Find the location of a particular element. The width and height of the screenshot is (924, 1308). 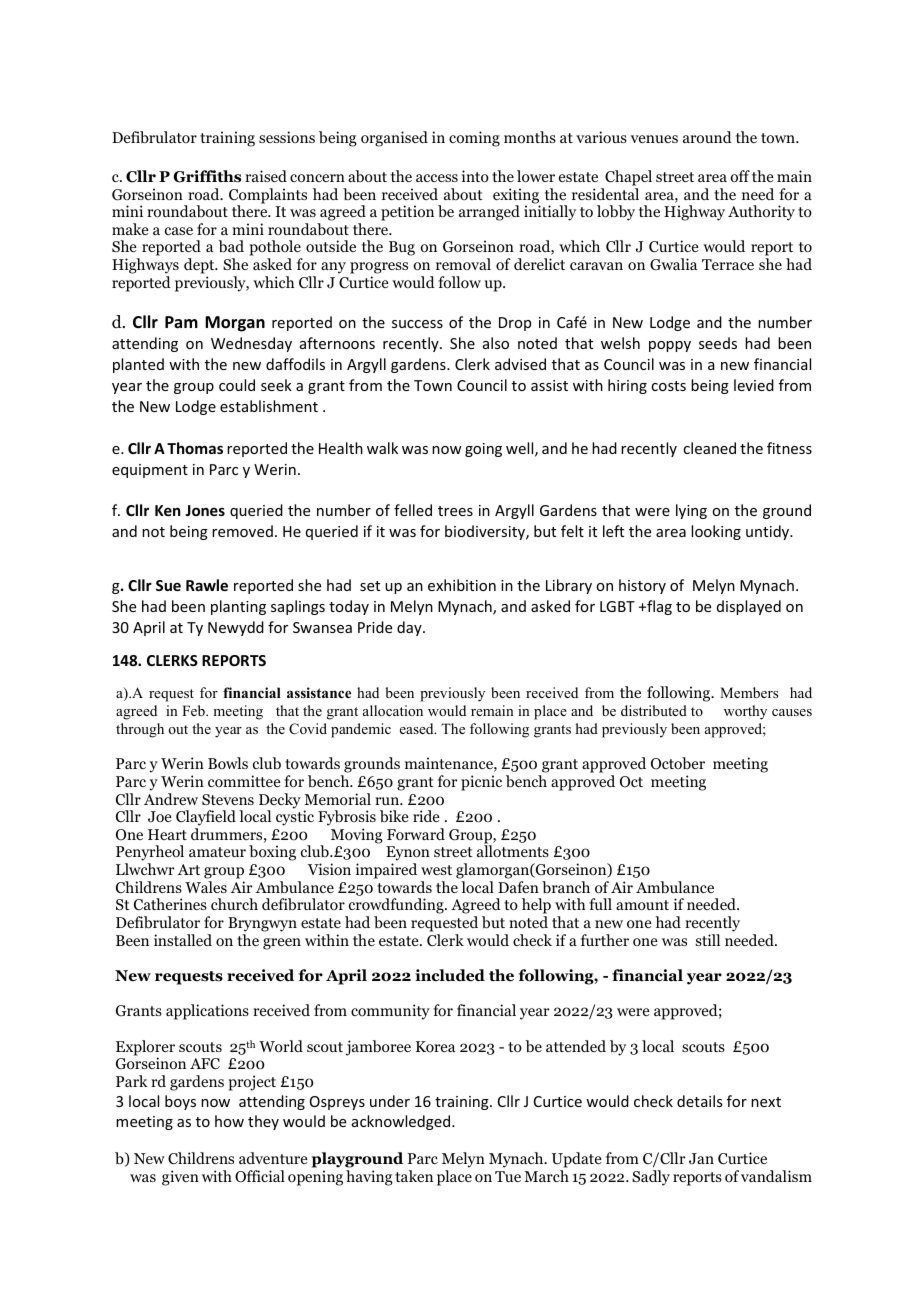

Members is located at coordinates (749, 692).
